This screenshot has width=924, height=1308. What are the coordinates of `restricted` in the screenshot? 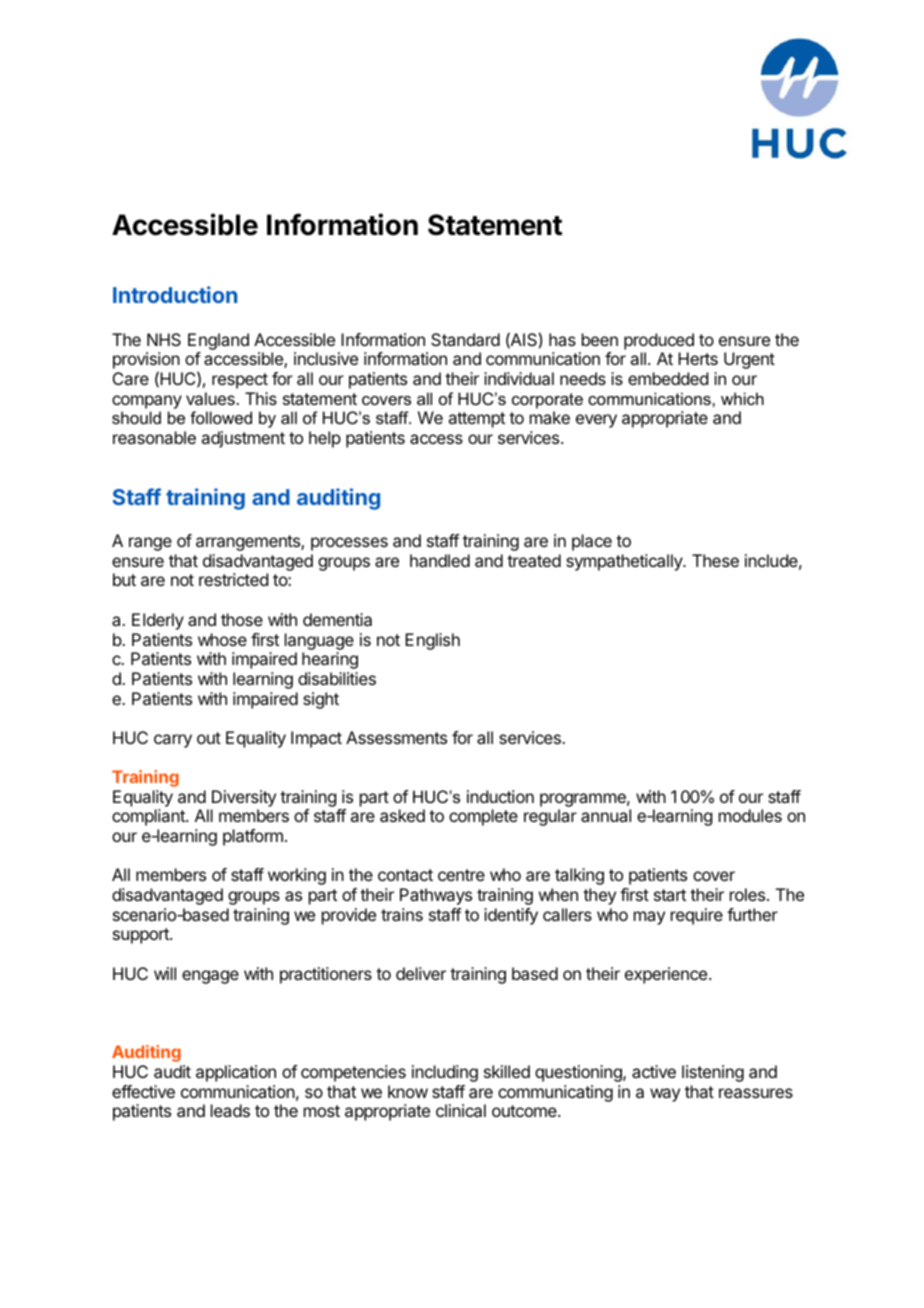 It's located at (233, 579).
